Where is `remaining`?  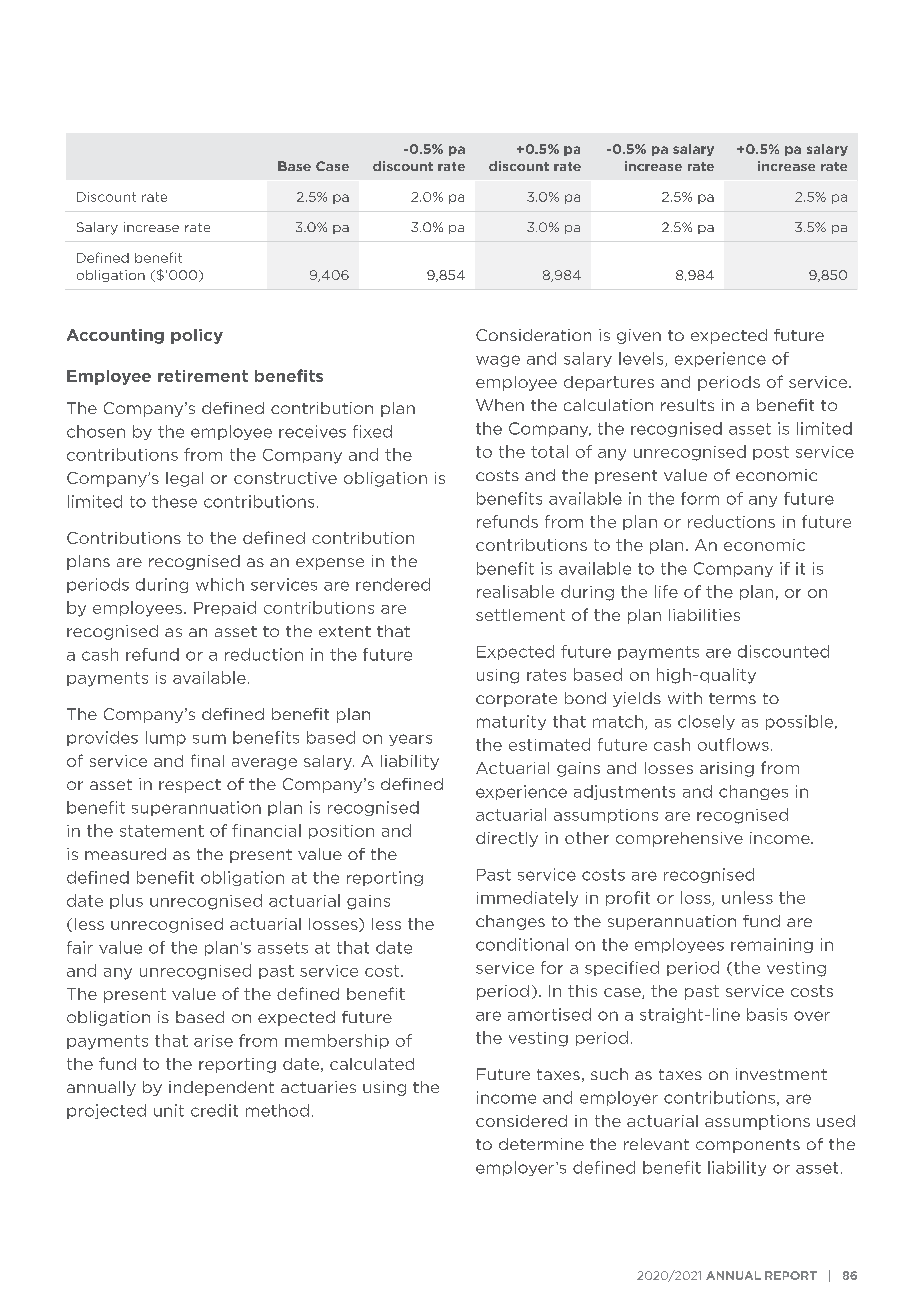
remaining is located at coordinates (772, 945).
